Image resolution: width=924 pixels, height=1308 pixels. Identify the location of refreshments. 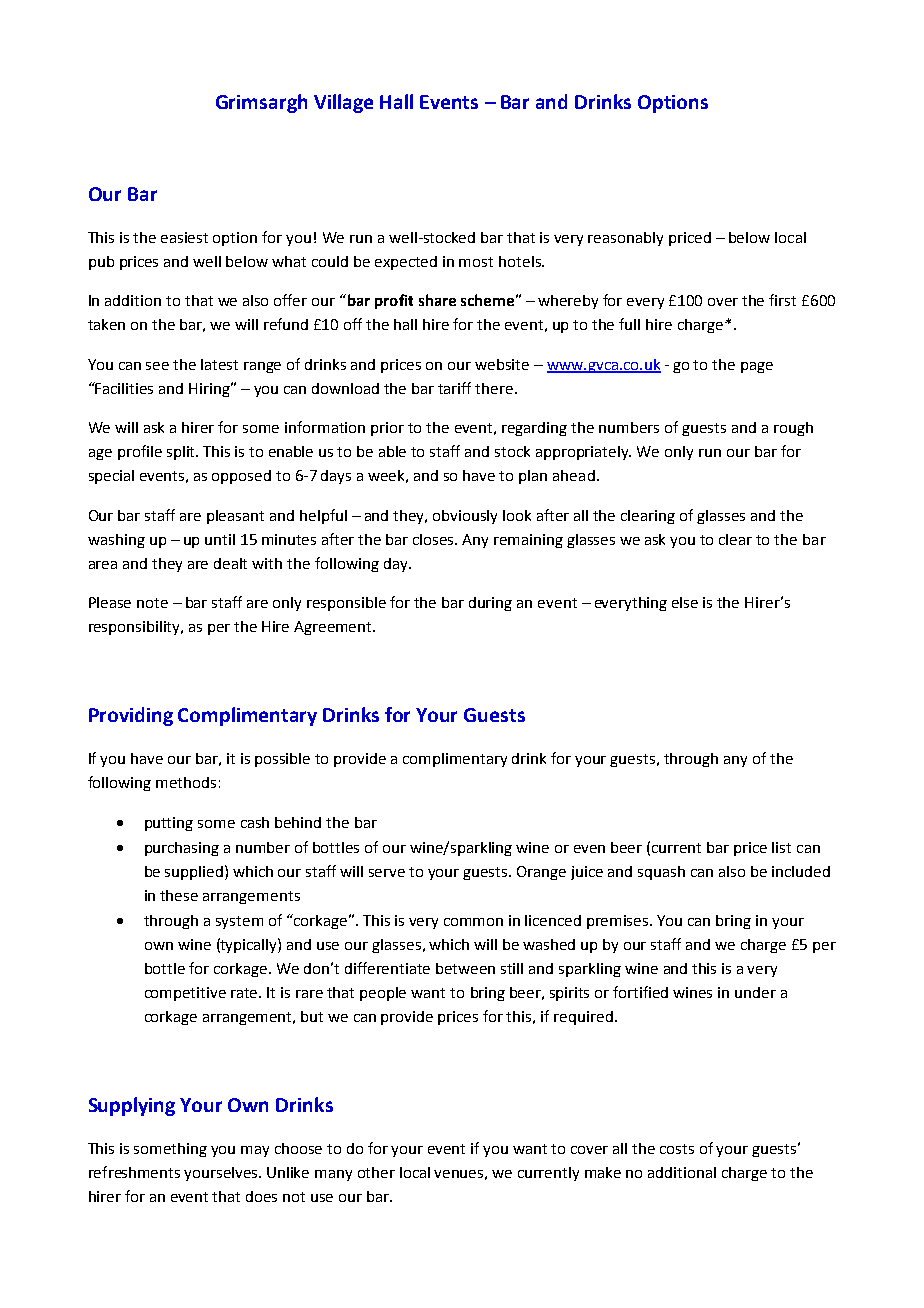
(134, 1172).
